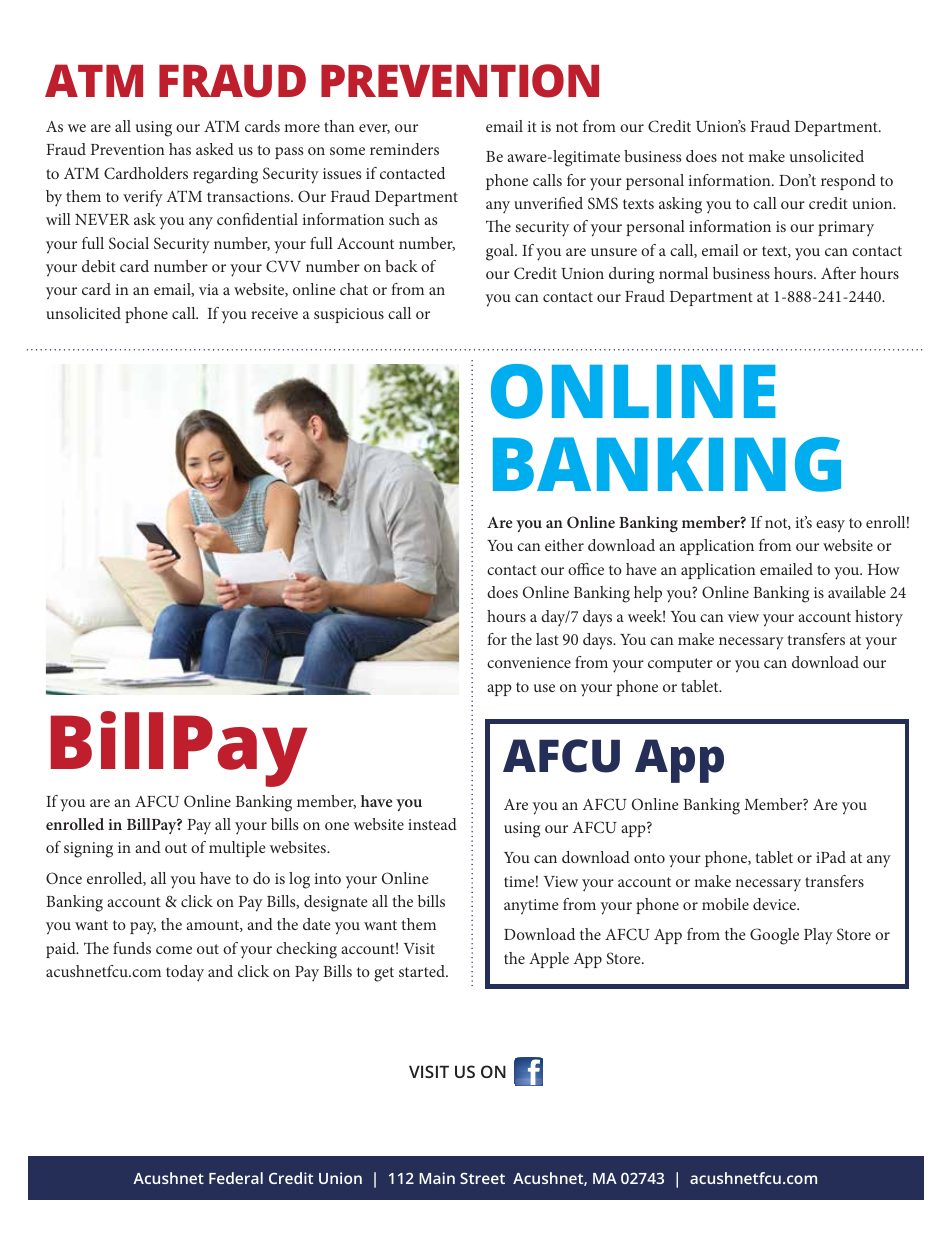 This screenshot has height=1233, width=952. Describe the element at coordinates (180, 149) in the screenshot. I see `has` at that location.
